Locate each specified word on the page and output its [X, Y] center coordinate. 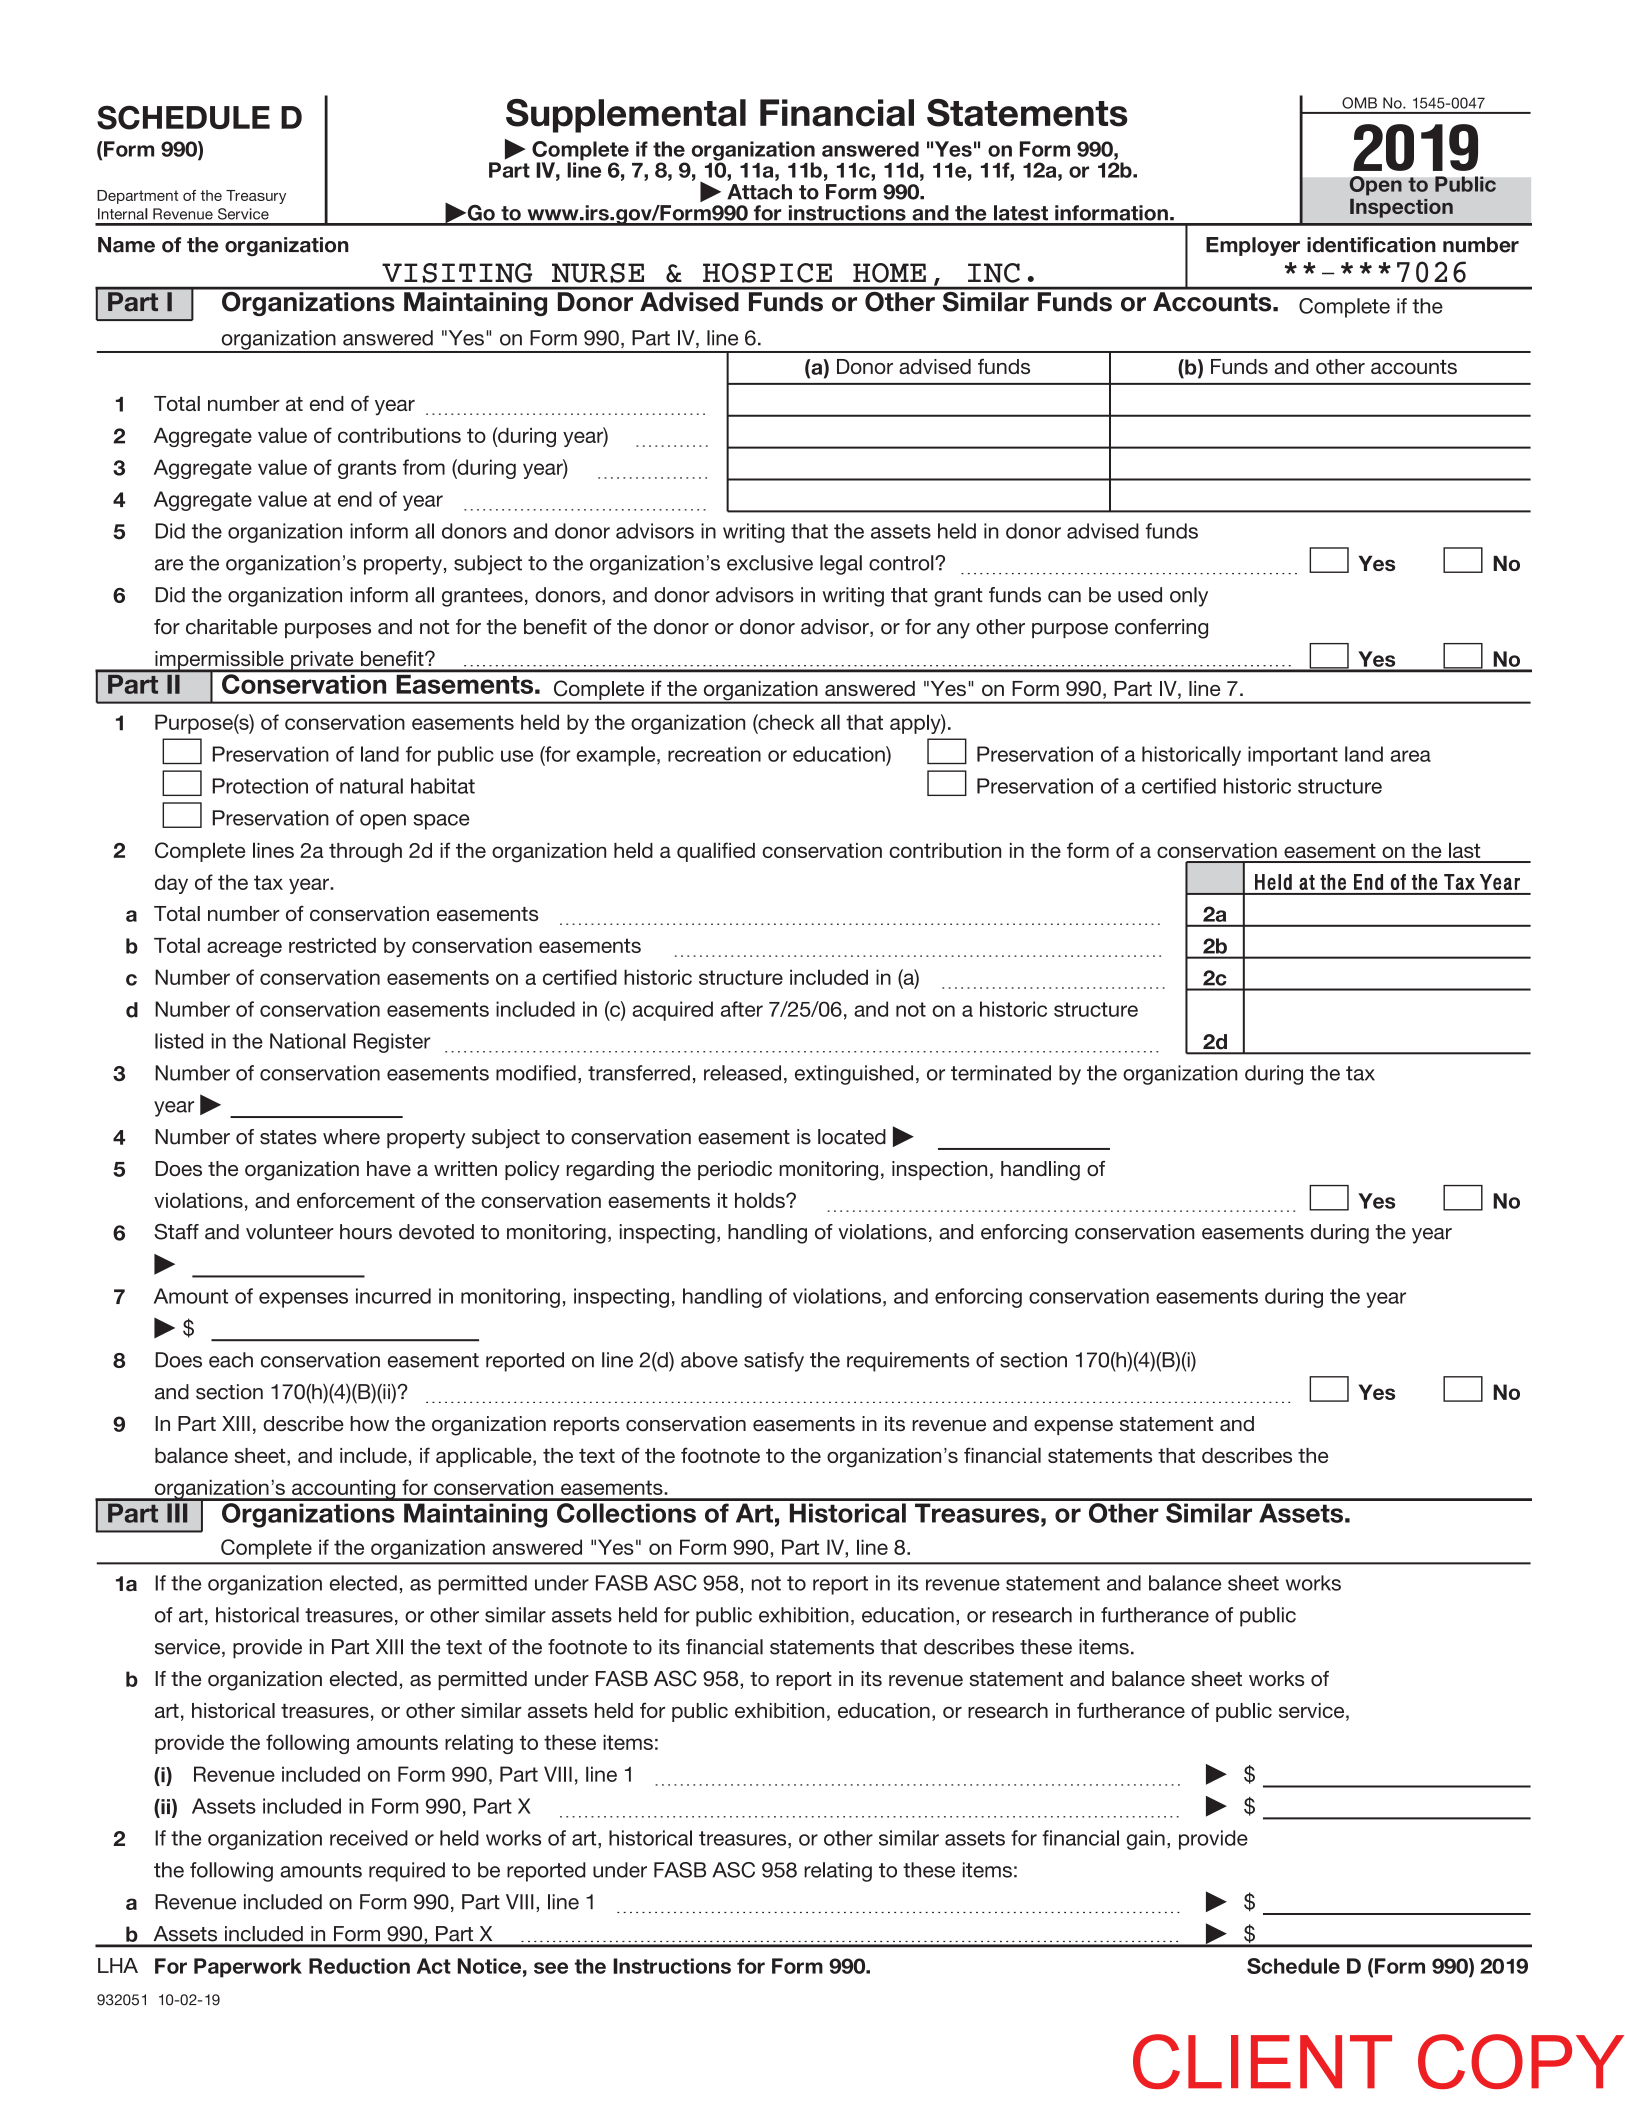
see [551, 1968]
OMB [1359, 103]
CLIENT [1262, 2061]
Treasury [256, 197]
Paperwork [248, 1968]
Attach [759, 192]
